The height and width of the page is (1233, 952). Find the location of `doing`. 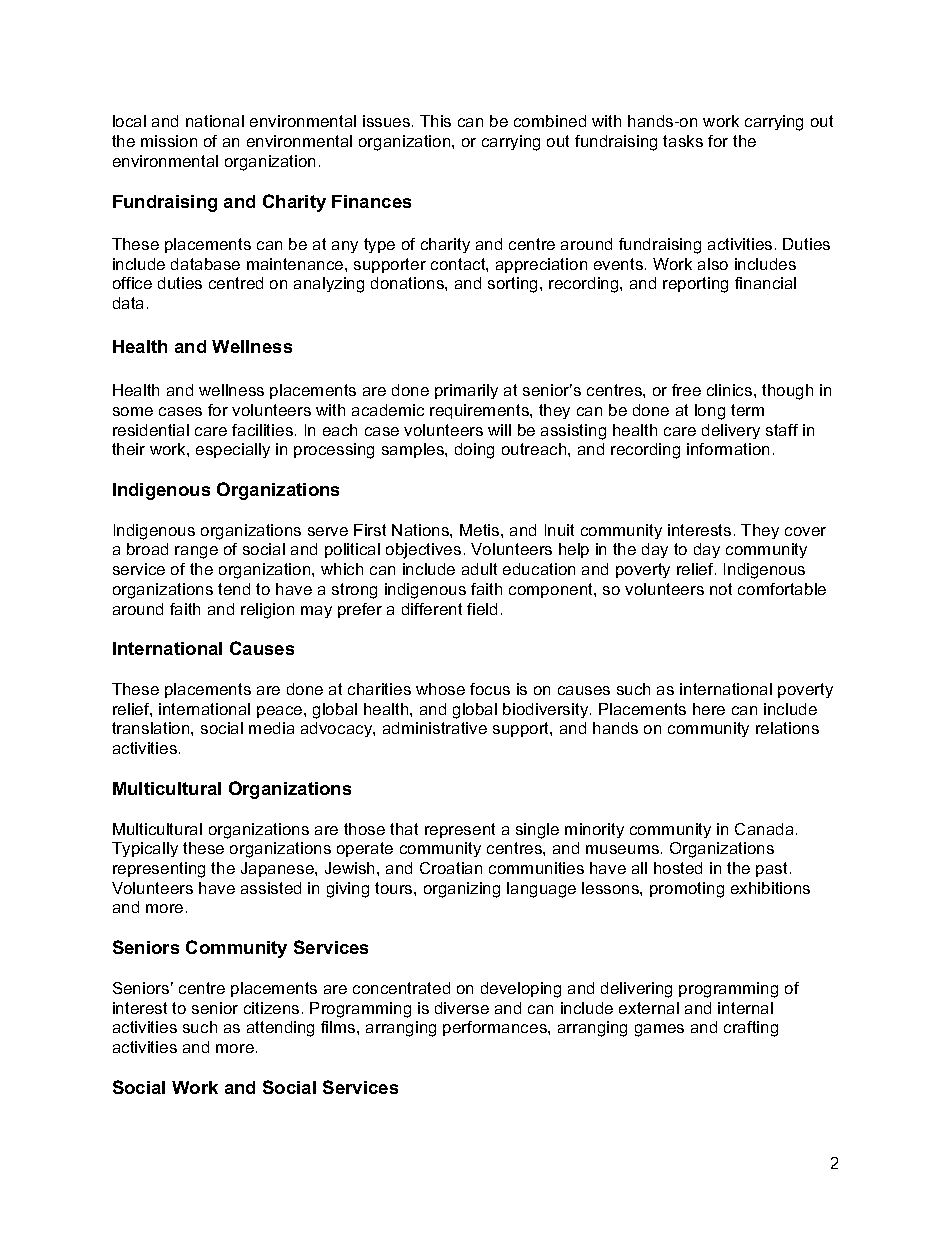

doing is located at coordinates (474, 451).
